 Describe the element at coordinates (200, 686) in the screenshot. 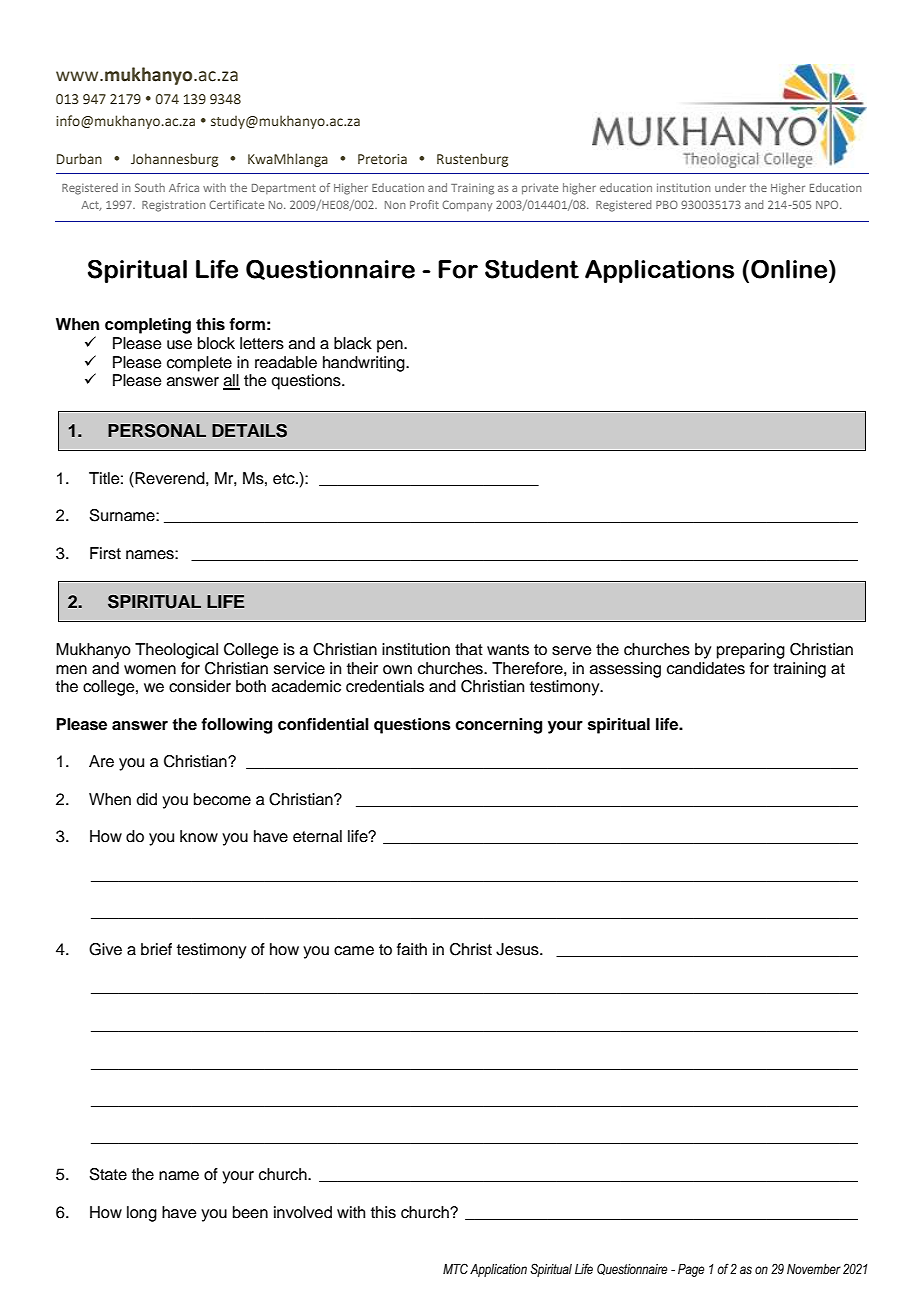

I see `consider` at that location.
